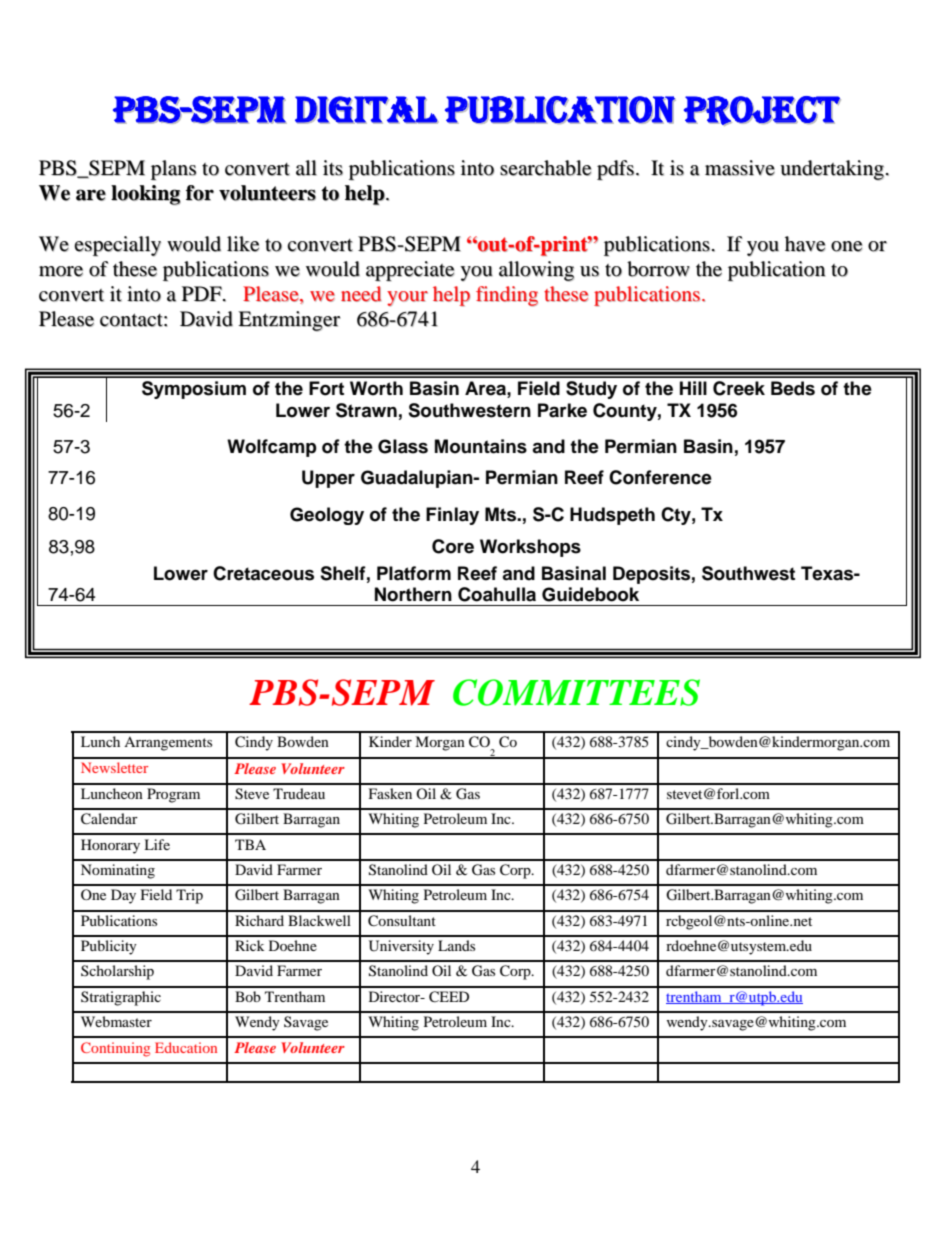  Describe the element at coordinates (401, 947) in the image. I see `University` at that location.
